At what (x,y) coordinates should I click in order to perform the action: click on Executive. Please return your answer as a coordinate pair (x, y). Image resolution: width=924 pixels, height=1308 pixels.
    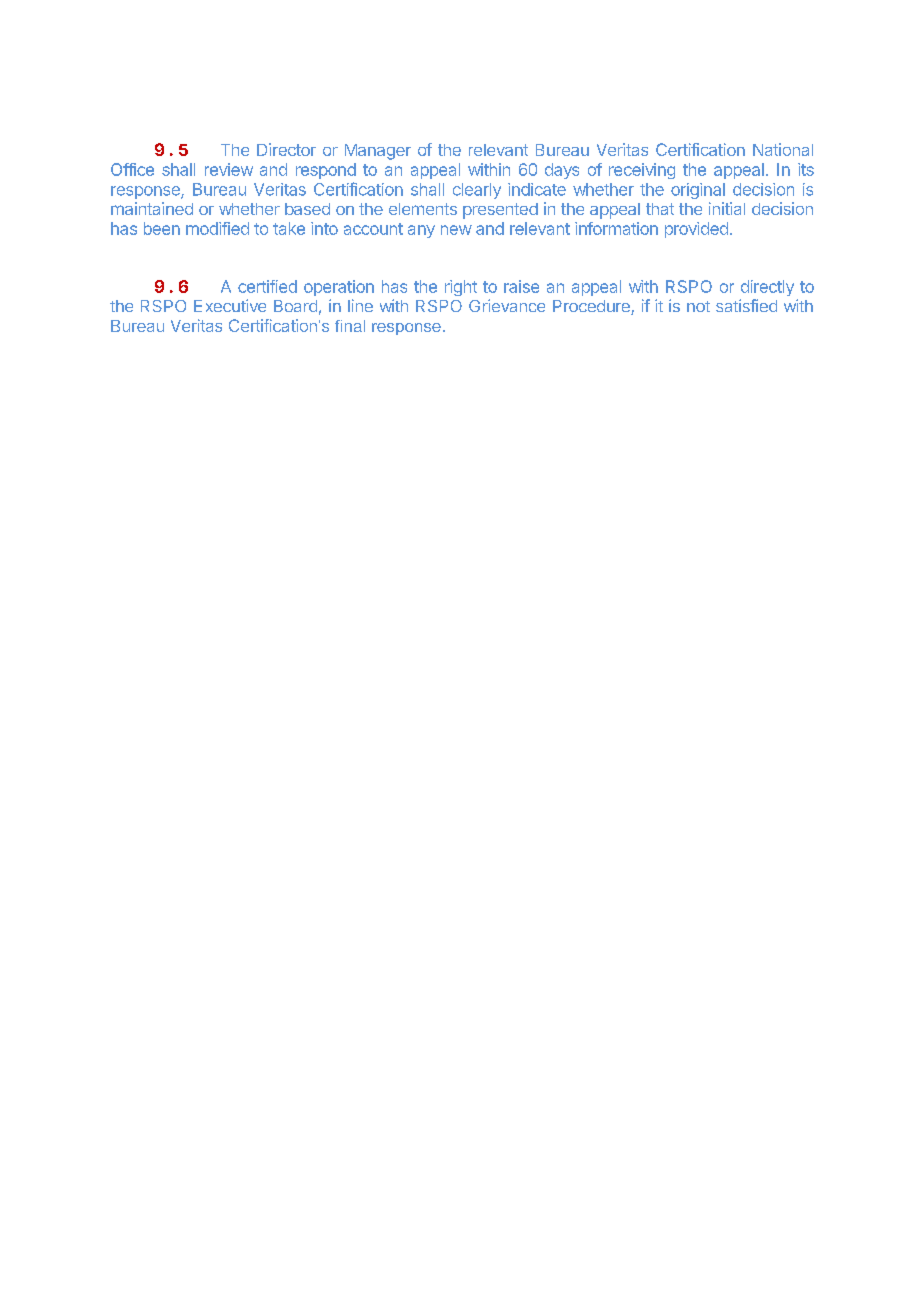
    Looking at the image, I should click on (230, 305).
